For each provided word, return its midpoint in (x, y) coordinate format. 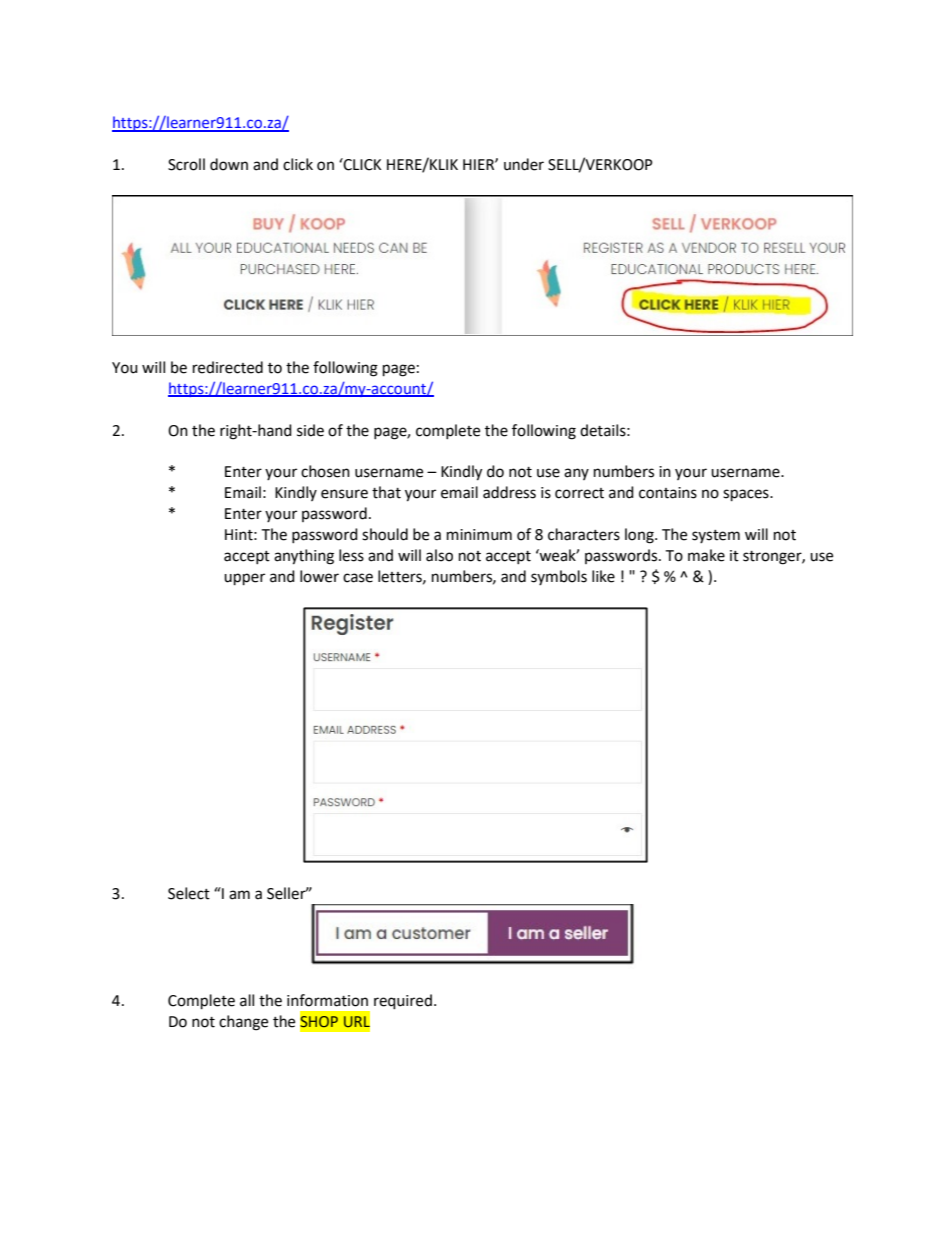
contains (668, 493)
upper (244, 579)
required (403, 1002)
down (229, 164)
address (509, 492)
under (524, 164)
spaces (747, 495)
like (603, 576)
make (706, 555)
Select (189, 893)
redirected (228, 367)
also (439, 555)
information (327, 1000)
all (247, 1000)
